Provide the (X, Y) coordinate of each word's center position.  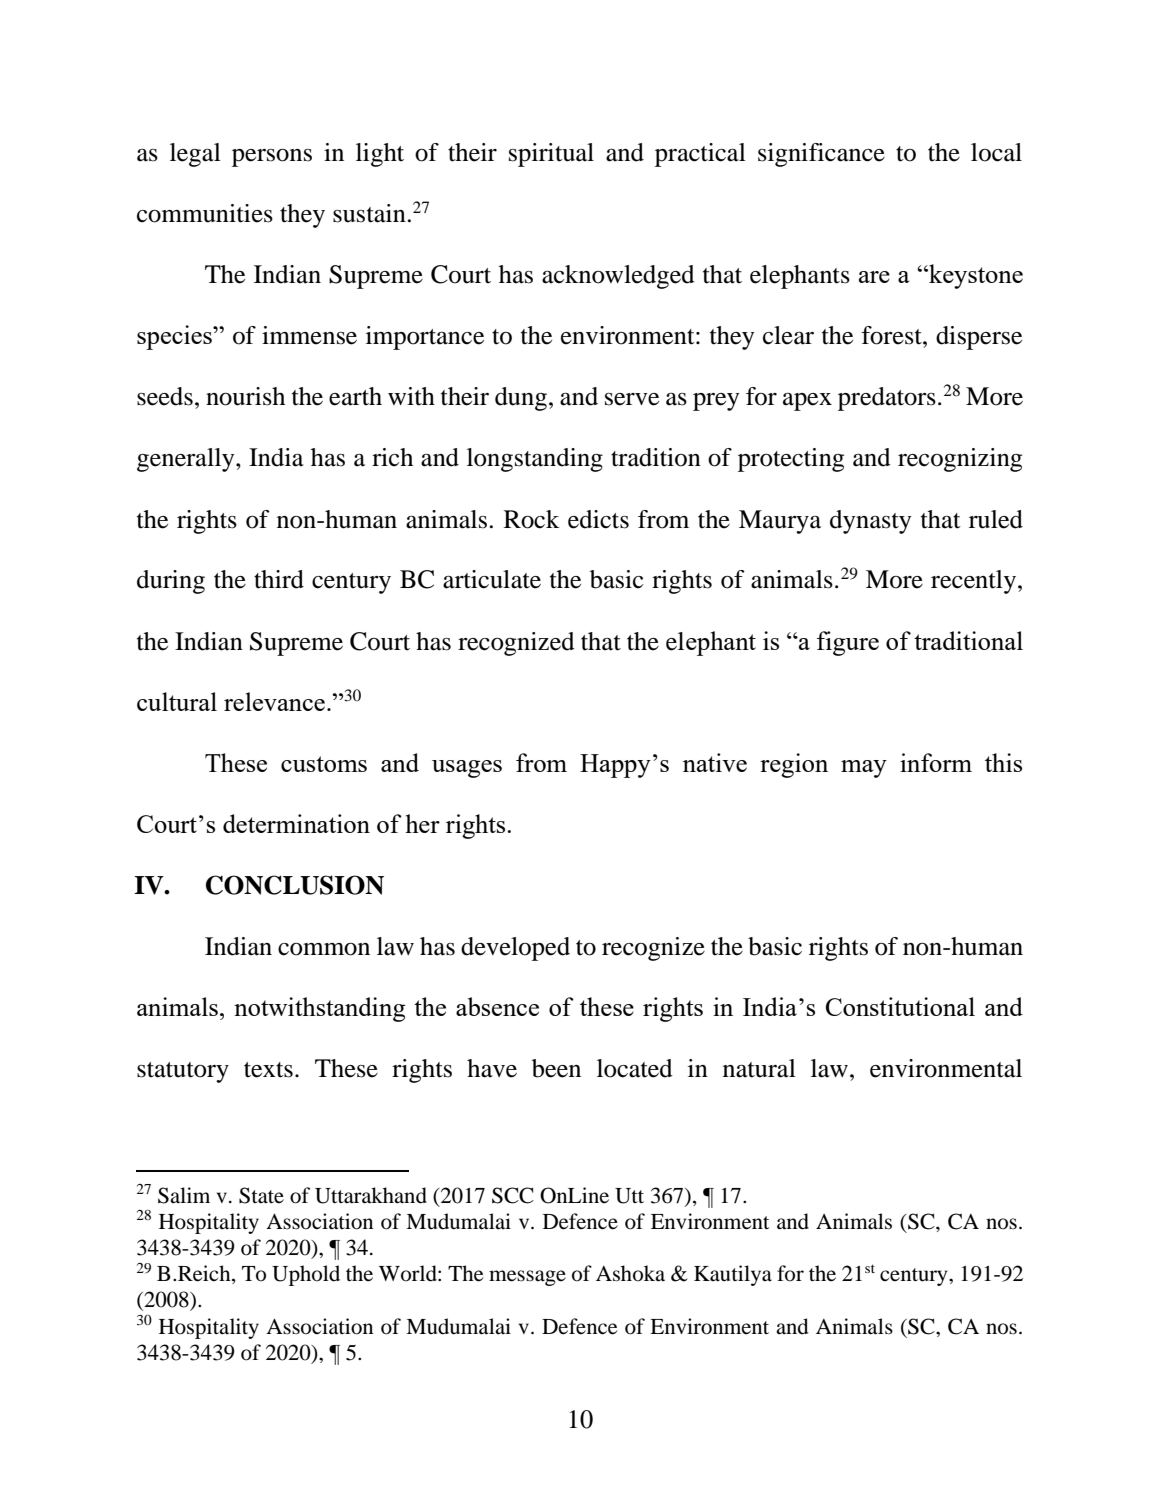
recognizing (960, 460)
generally (187, 460)
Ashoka (630, 1273)
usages (467, 769)
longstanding (535, 460)
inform (936, 762)
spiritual (551, 155)
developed (515, 949)
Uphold (306, 1275)
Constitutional (900, 1006)
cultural (177, 701)
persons (272, 158)
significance (821, 155)
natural (759, 1068)
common (324, 949)
